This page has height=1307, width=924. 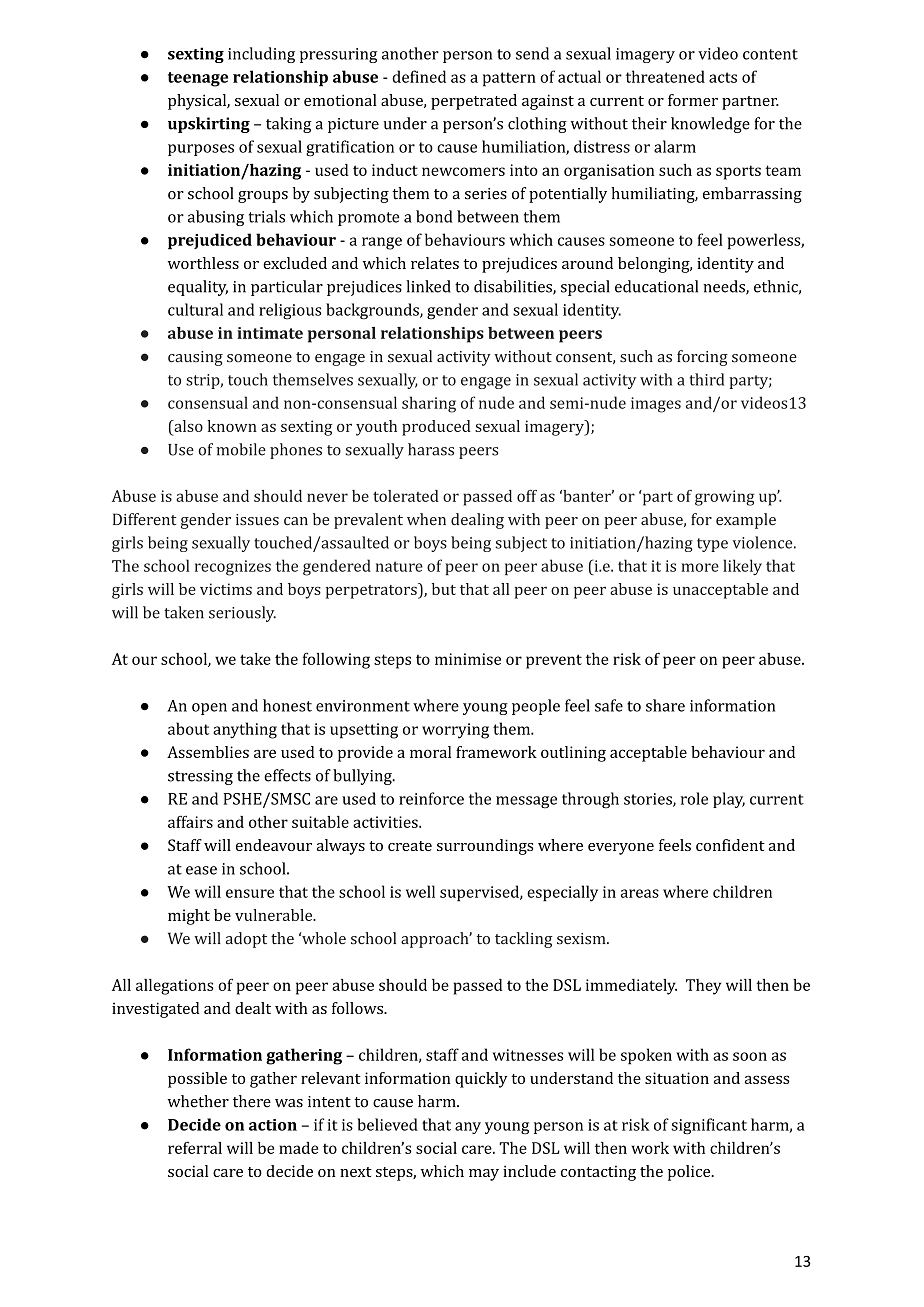 I want to click on former, so click(x=693, y=100).
